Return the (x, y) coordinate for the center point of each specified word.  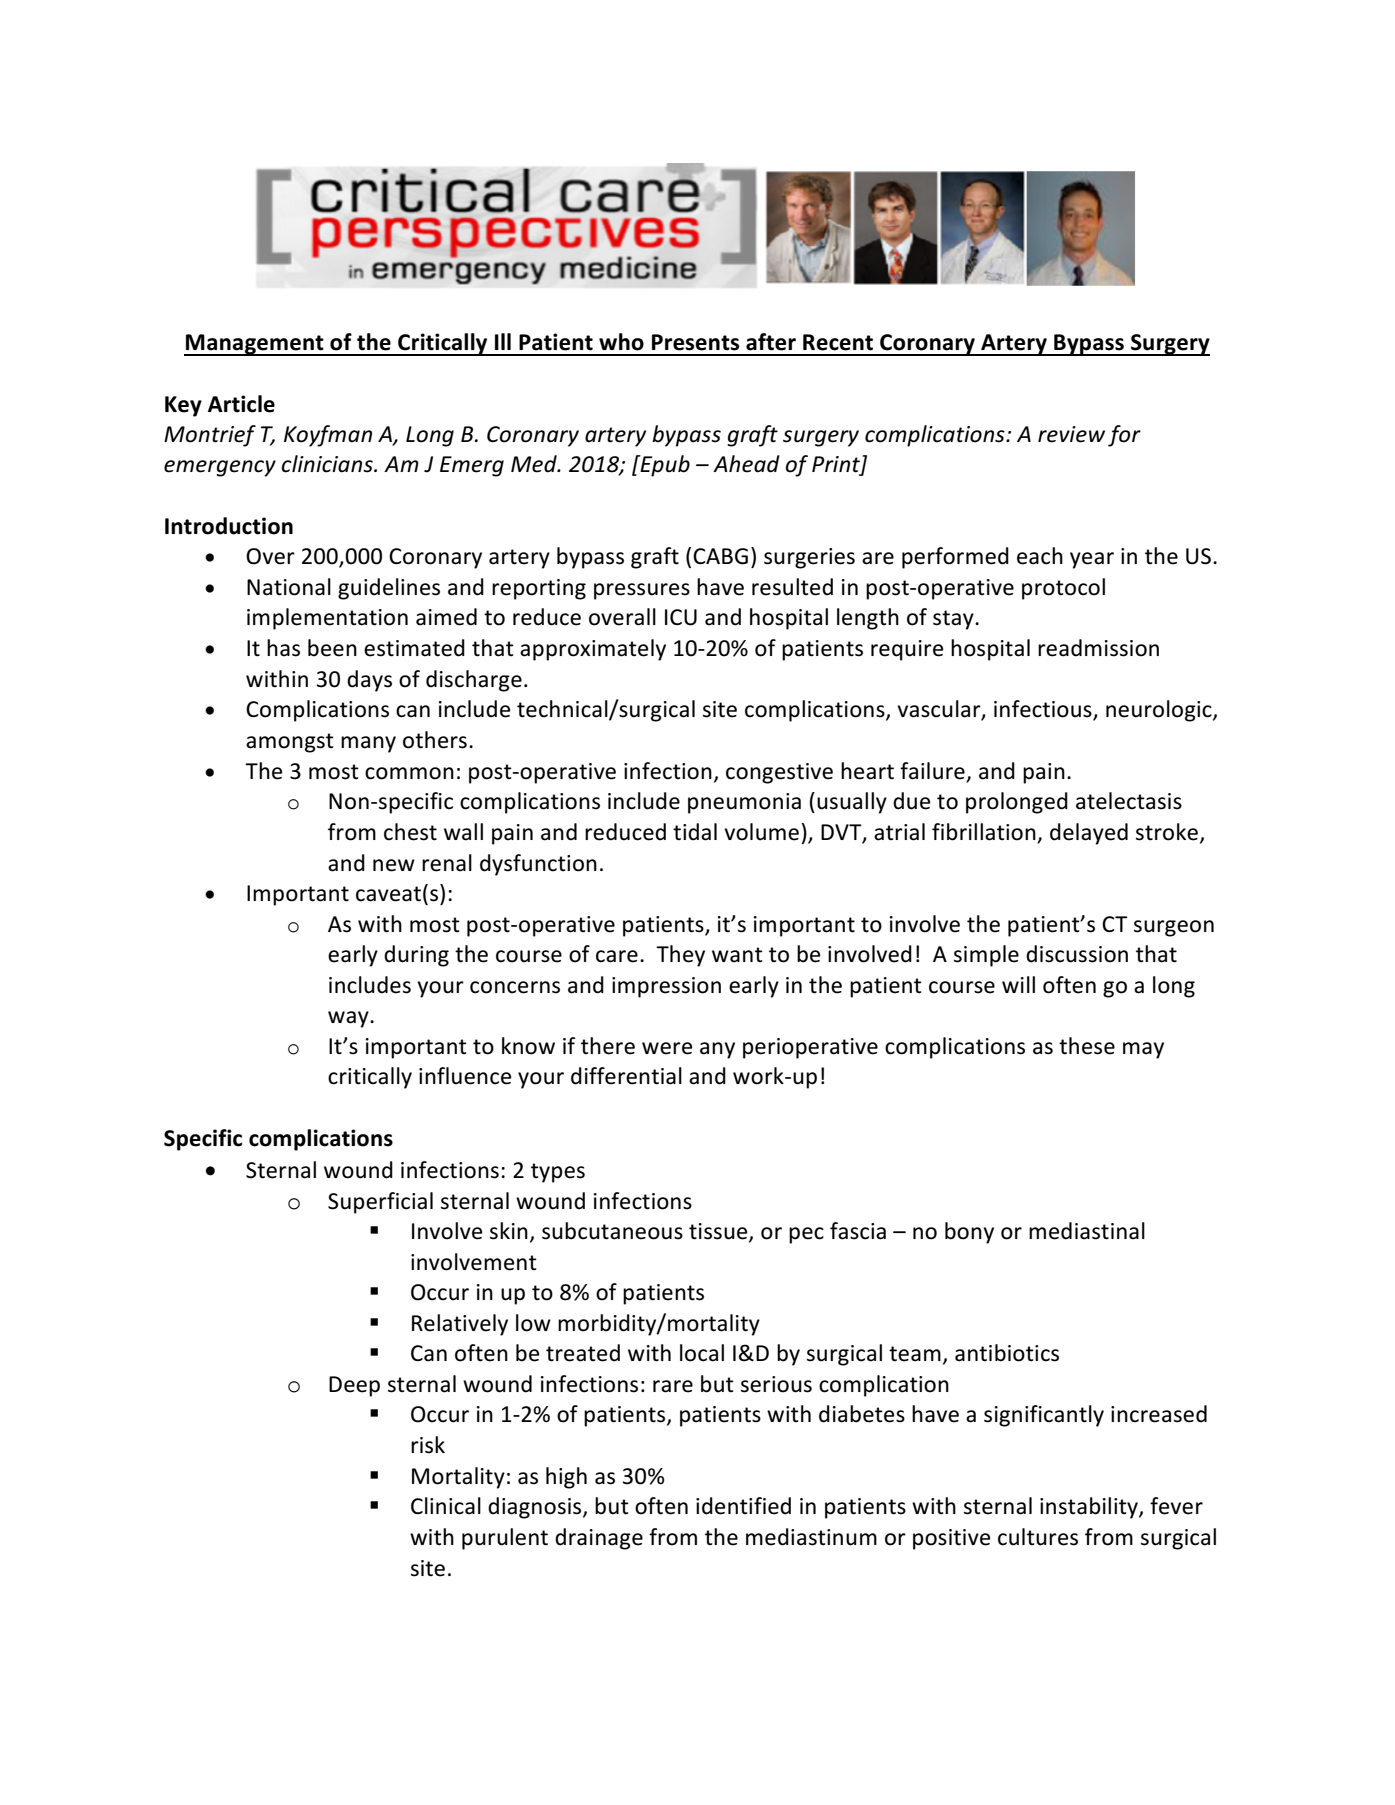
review (1071, 434)
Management (255, 345)
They (680, 956)
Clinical (446, 1506)
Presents (695, 342)
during (416, 956)
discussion (1077, 954)
